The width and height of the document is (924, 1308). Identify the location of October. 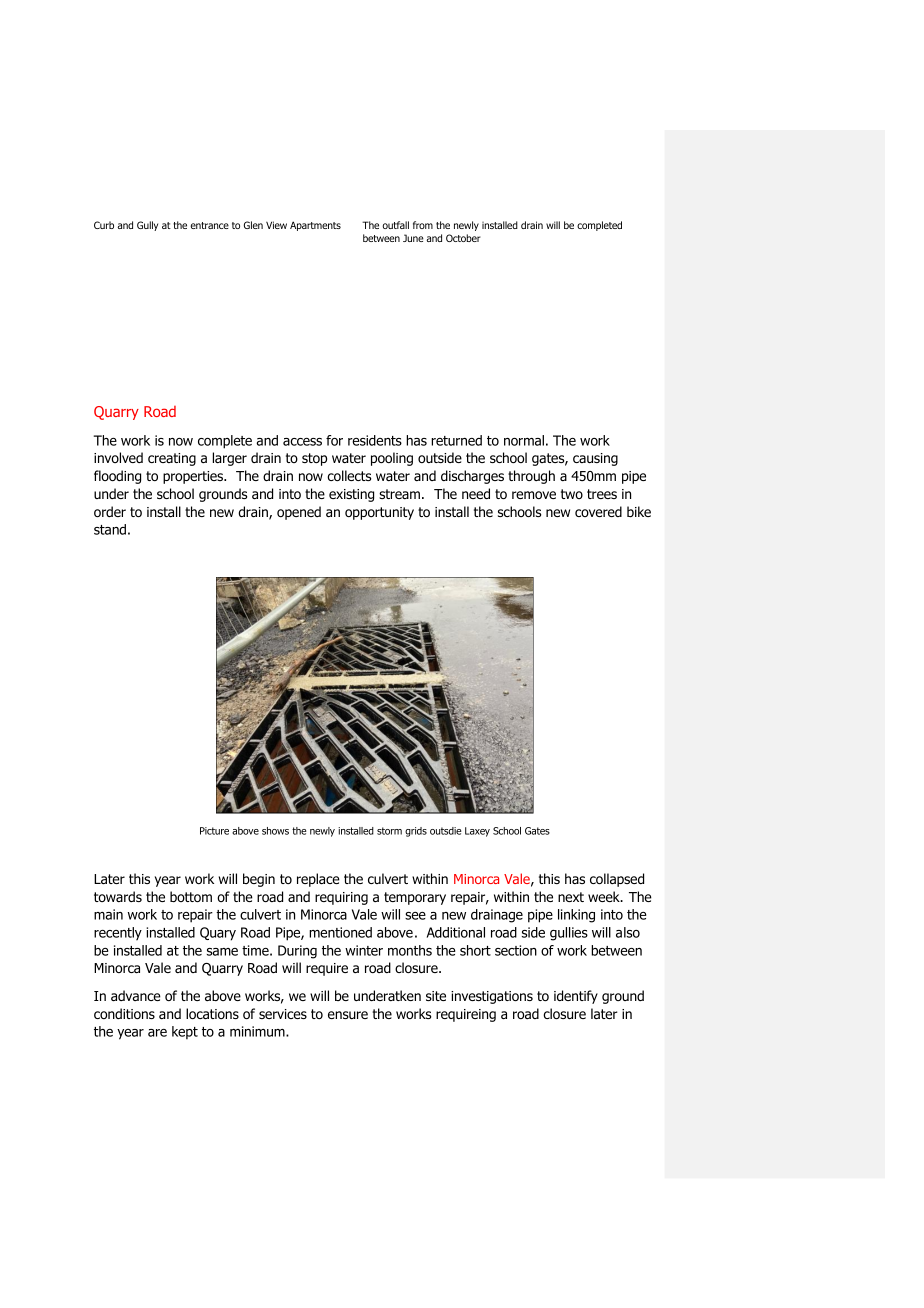
(463, 238).
